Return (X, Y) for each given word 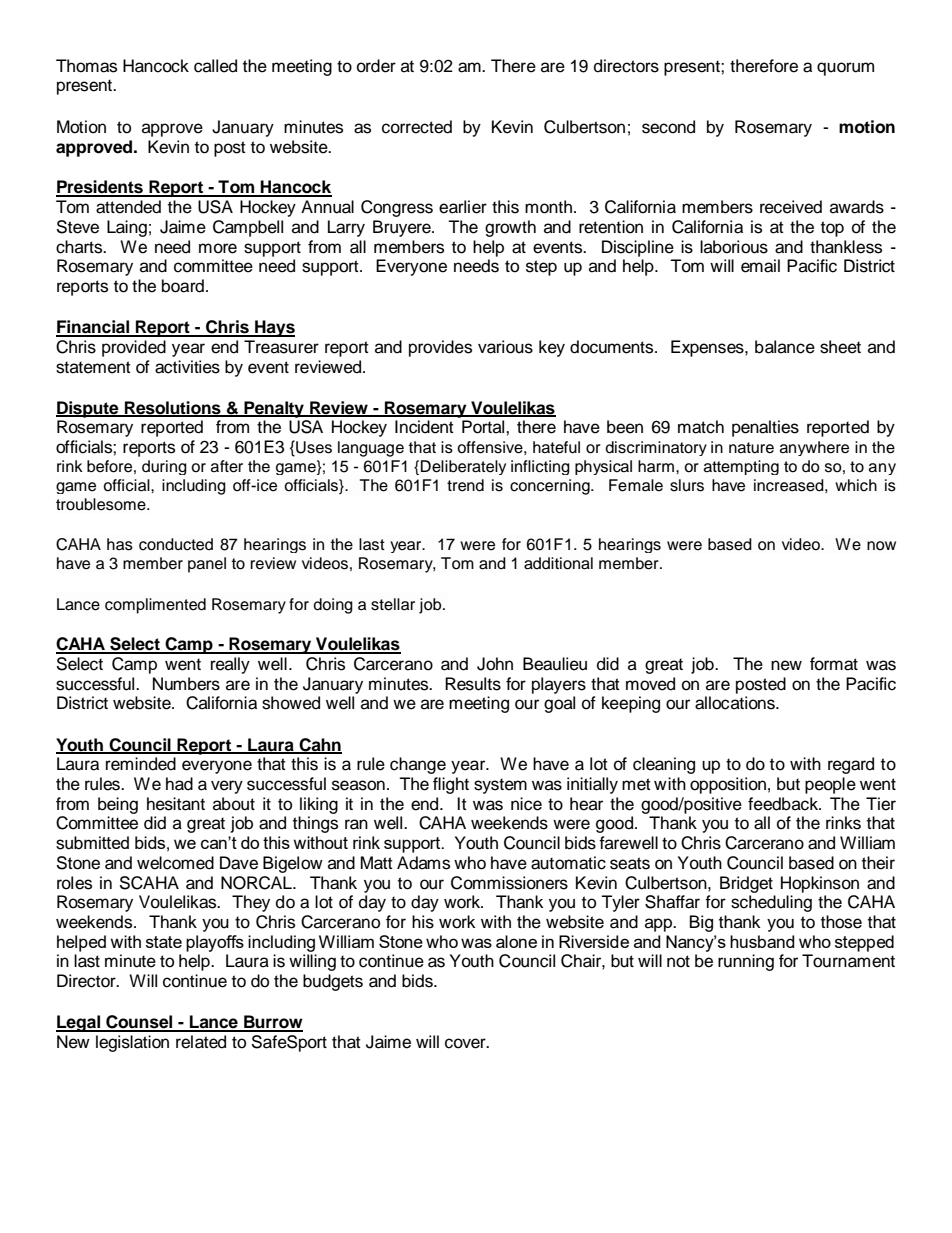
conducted (176, 544)
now (881, 546)
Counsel (139, 1023)
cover (466, 1043)
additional (558, 563)
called (215, 66)
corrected (417, 127)
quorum (845, 69)
